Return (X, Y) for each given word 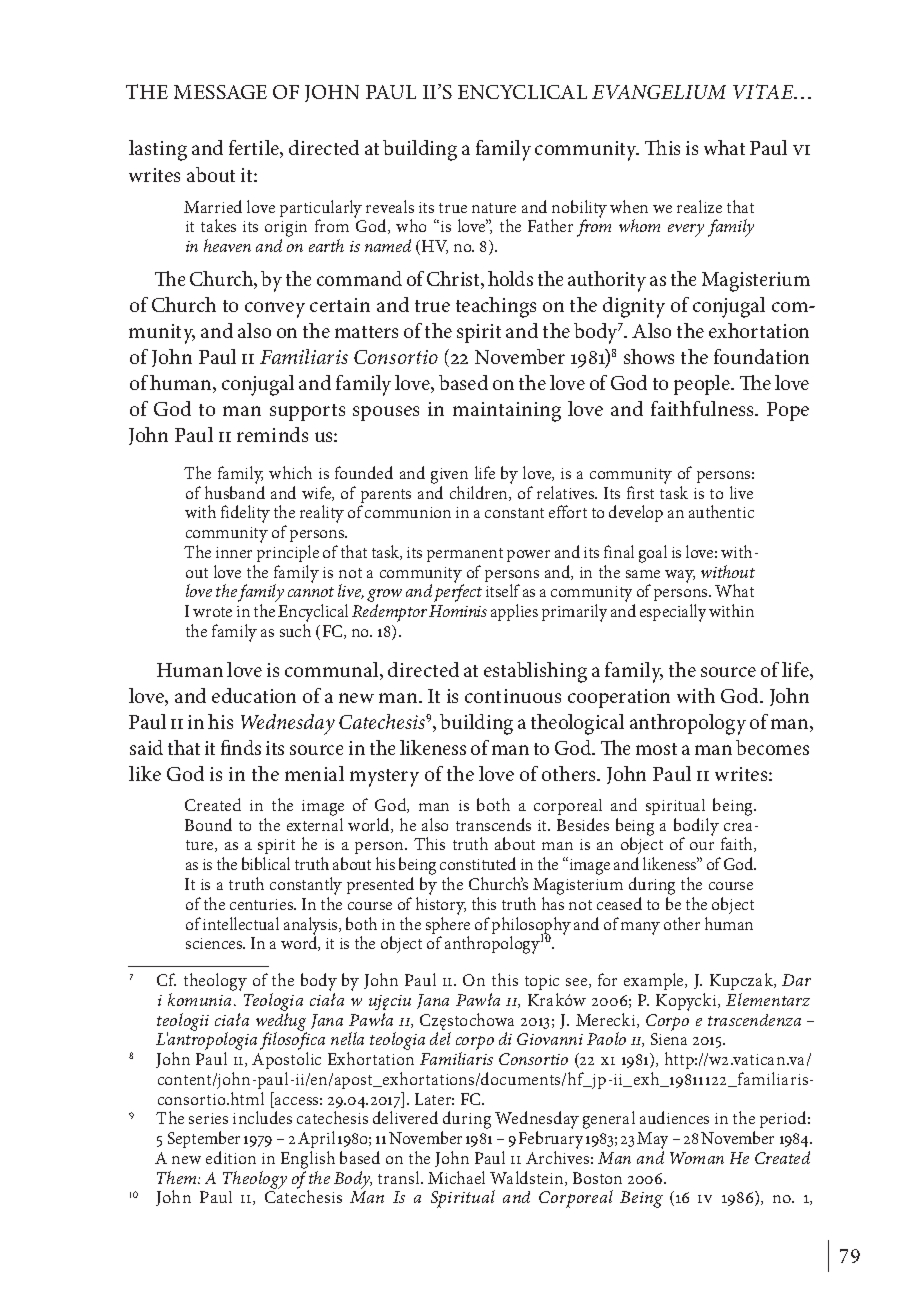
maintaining (507, 412)
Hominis (458, 611)
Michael (456, 1177)
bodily (696, 828)
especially (673, 613)
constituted (478, 863)
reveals (390, 206)
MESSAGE (220, 92)
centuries (263, 904)
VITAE (764, 91)
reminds (272, 434)
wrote (212, 612)
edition (231, 1157)
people (703, 385)
